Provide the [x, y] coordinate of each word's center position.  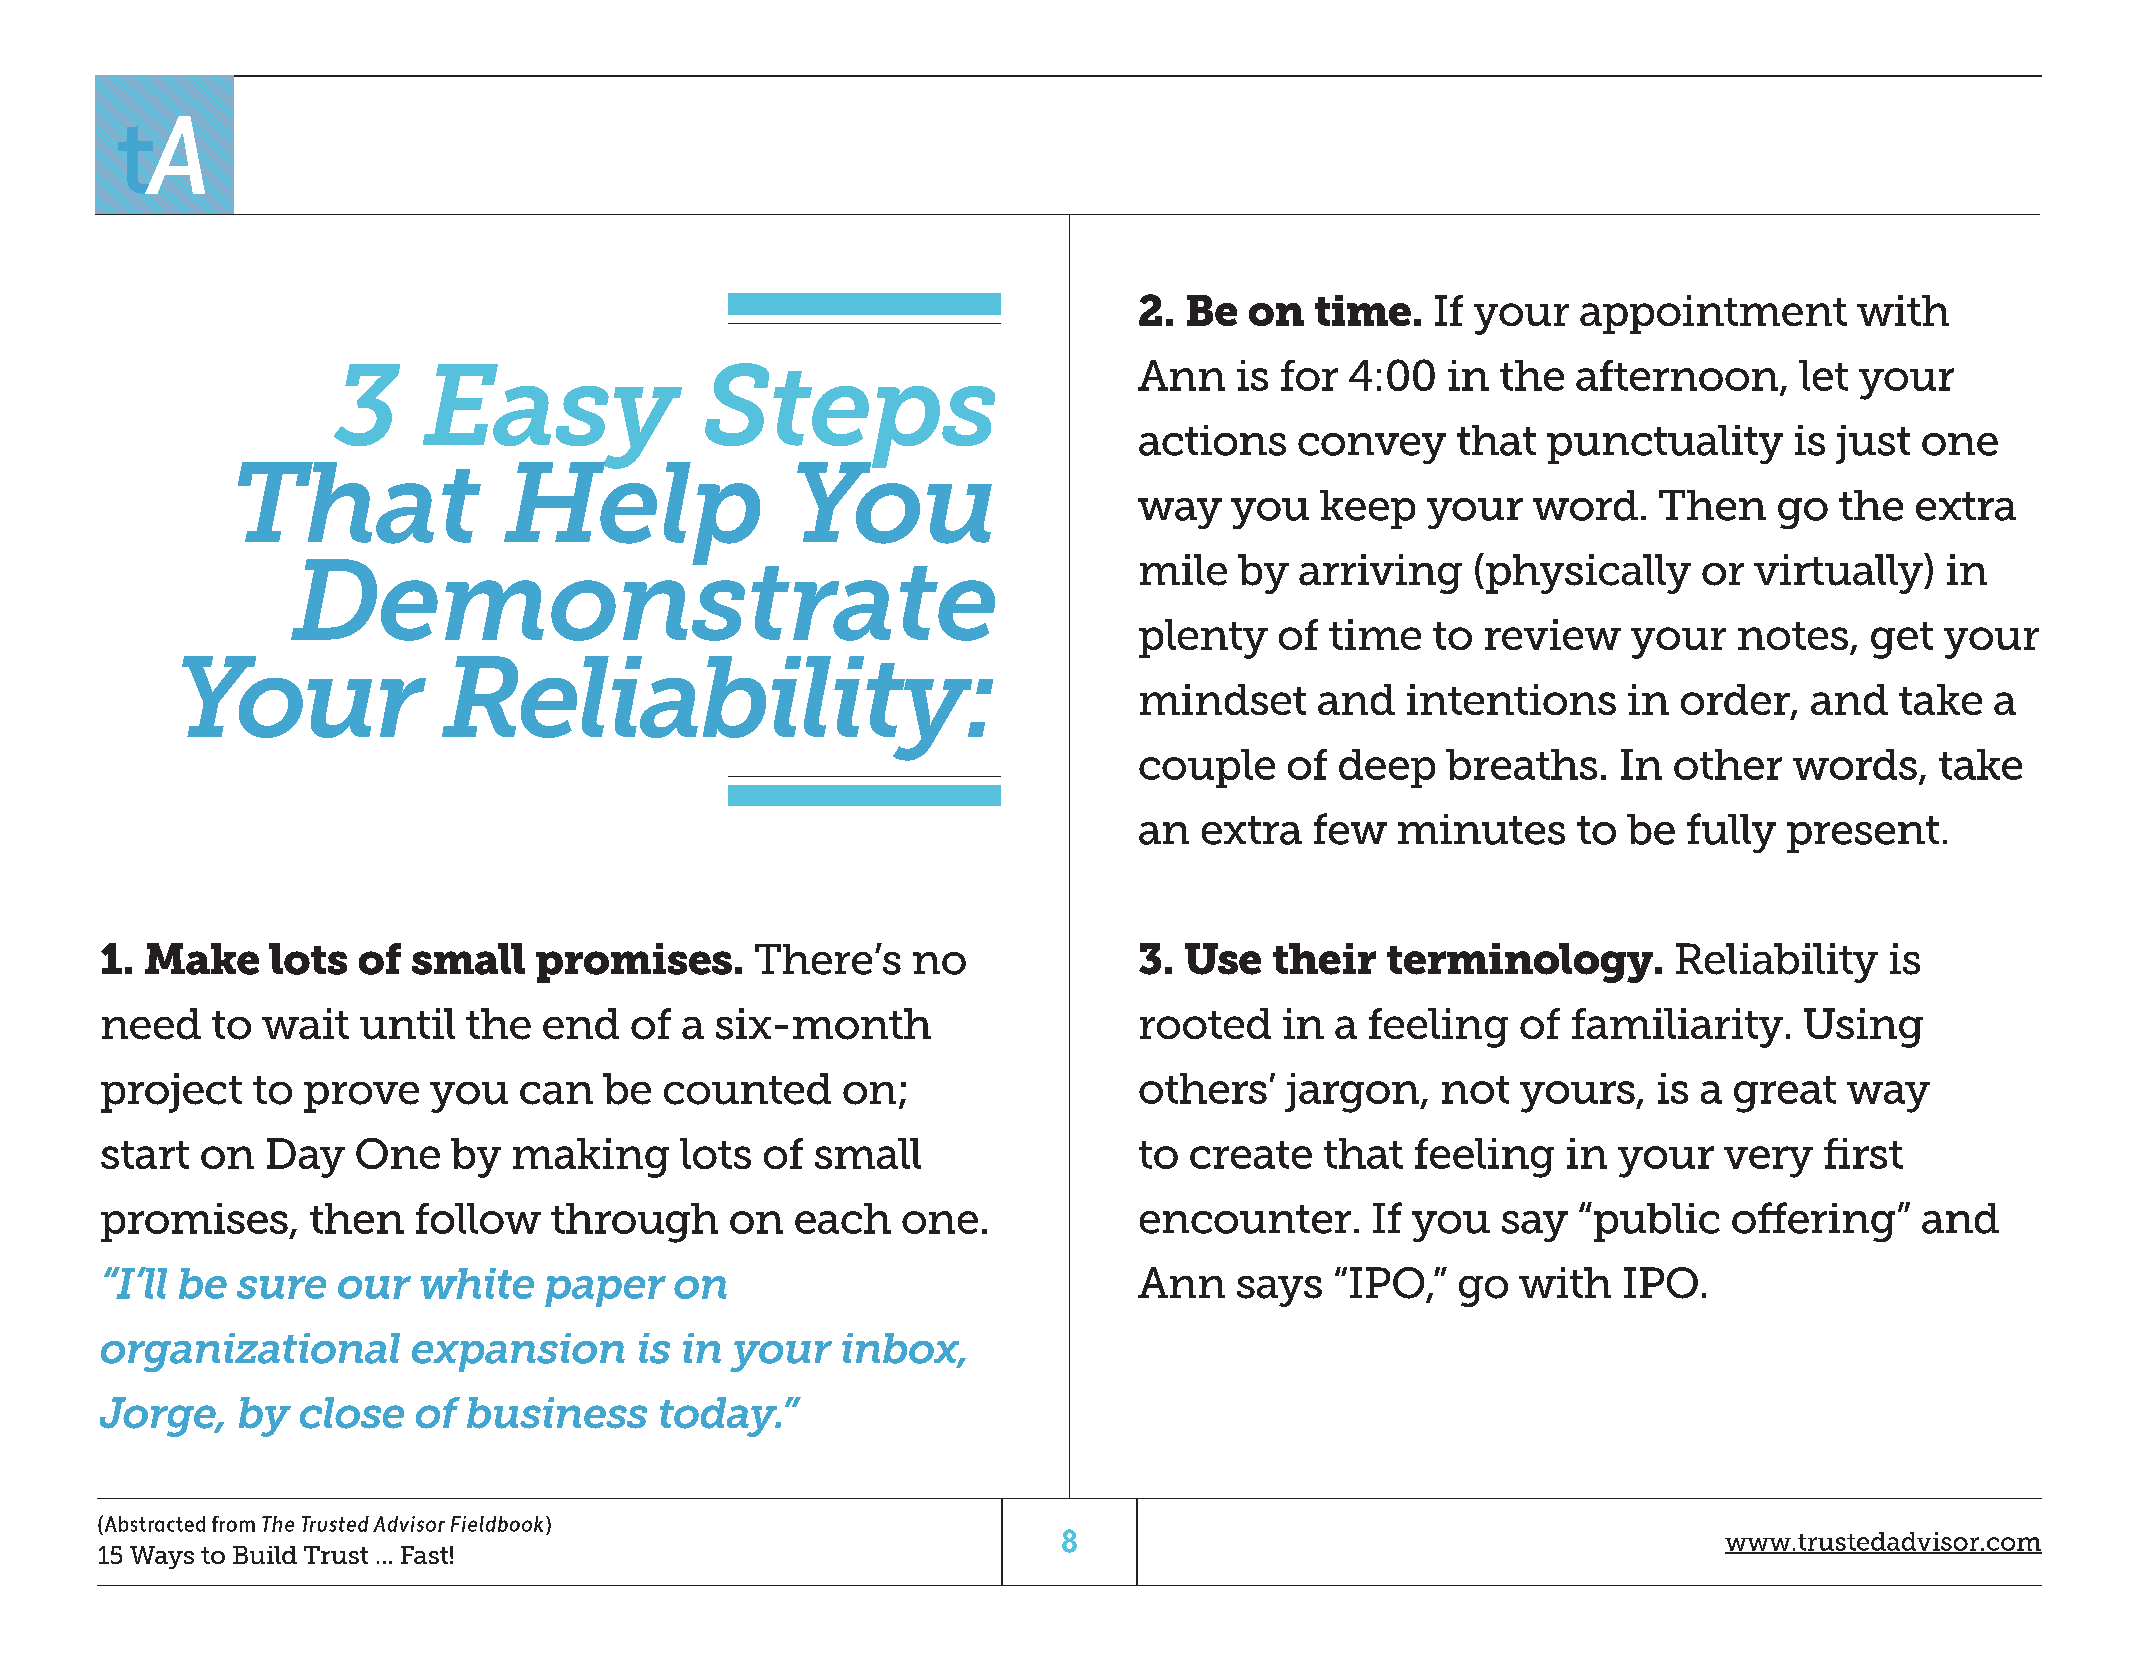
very [1768, 1162]
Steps [850, 416]
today [720, 1417]
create [1251, 1155]
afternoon [1677, 375]
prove [361, 1097]
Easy [553, 417]
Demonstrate [643, 598]
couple [1207, 768]
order [1736, 701]
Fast [424, 1555]
